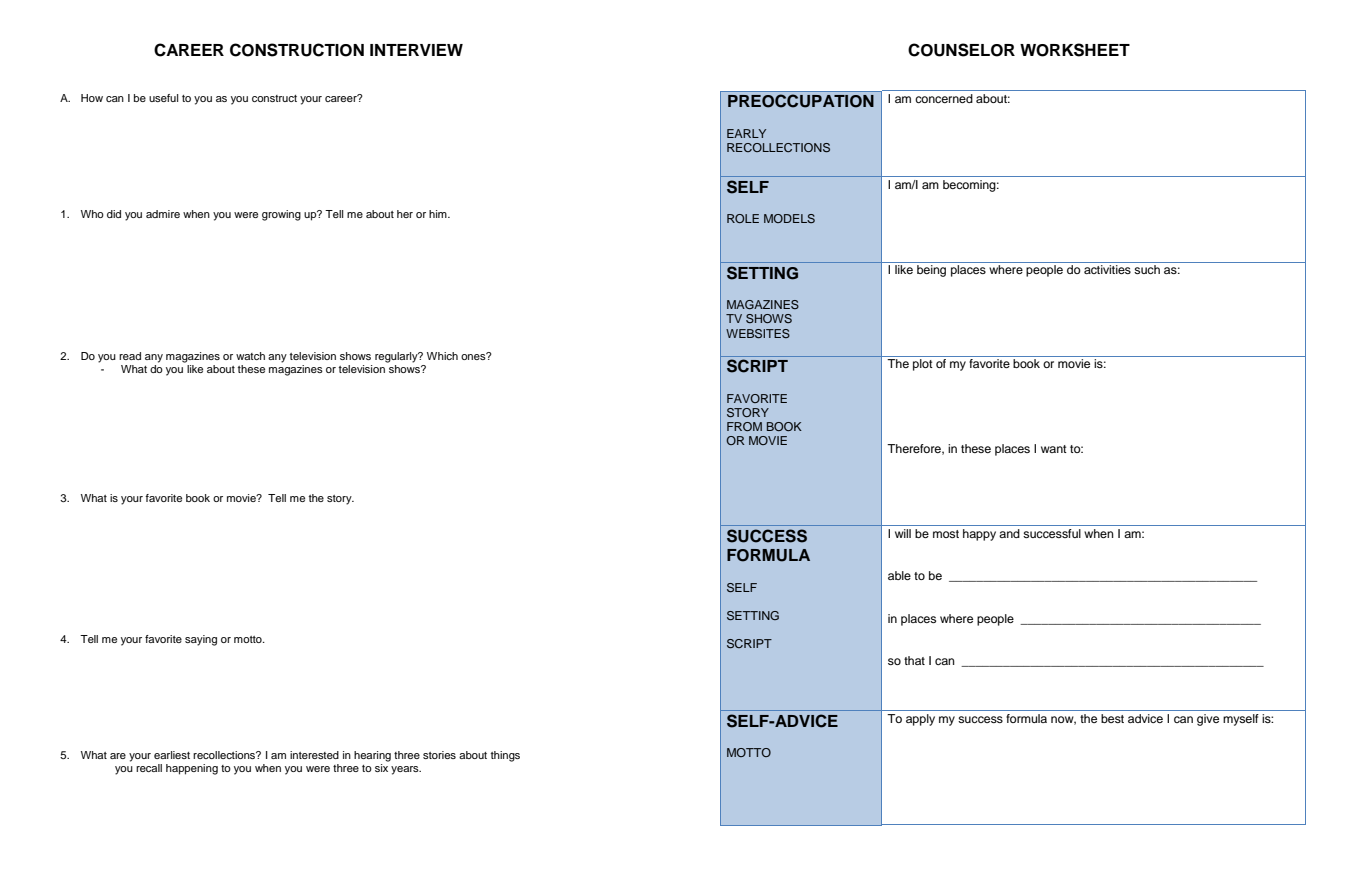 The width and height of the screenshot is (1372, 887). I want to click on saying, so click(201, 640).
